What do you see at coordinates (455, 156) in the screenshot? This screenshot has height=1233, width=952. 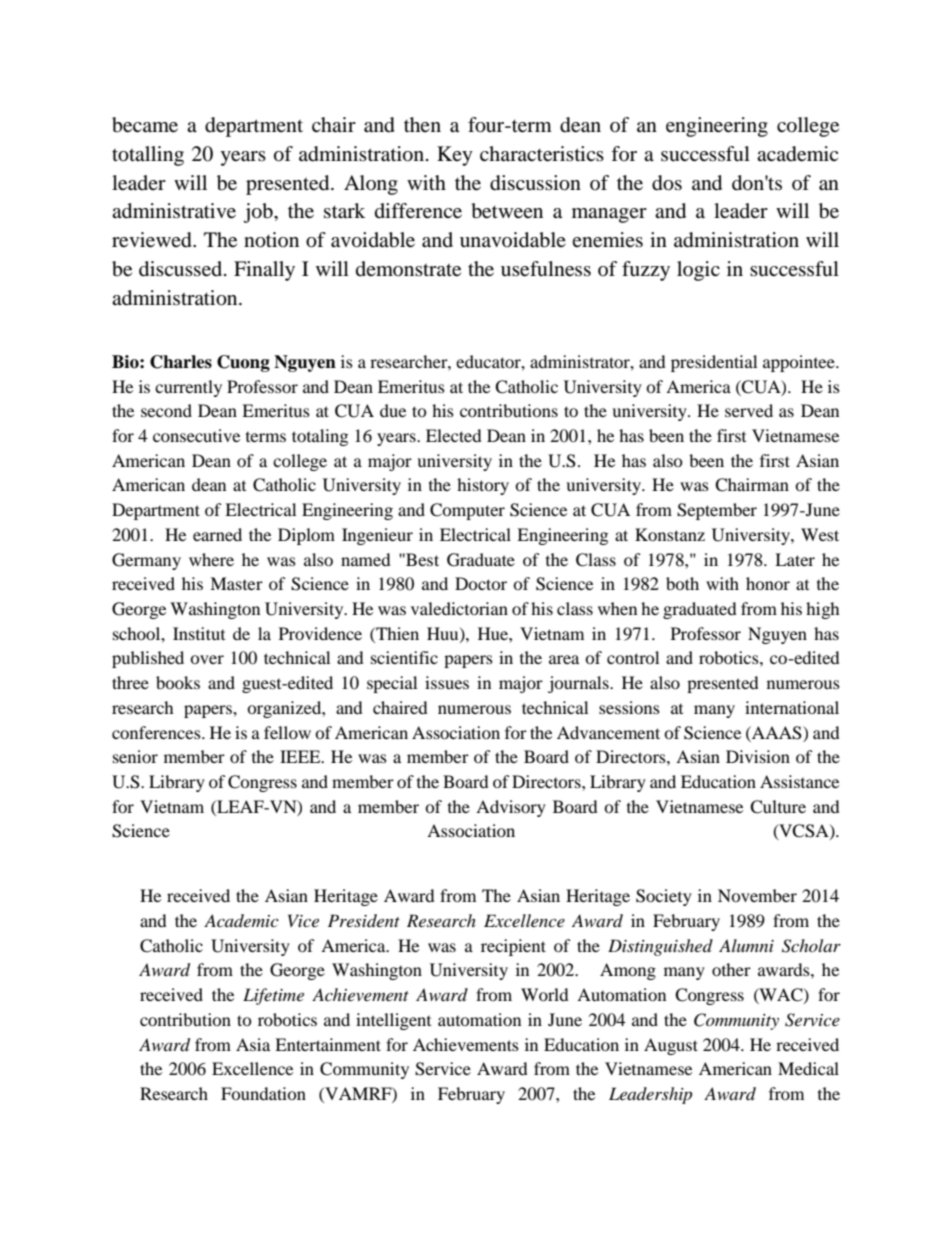 I see `Key` at bounding box center [455, 156].
